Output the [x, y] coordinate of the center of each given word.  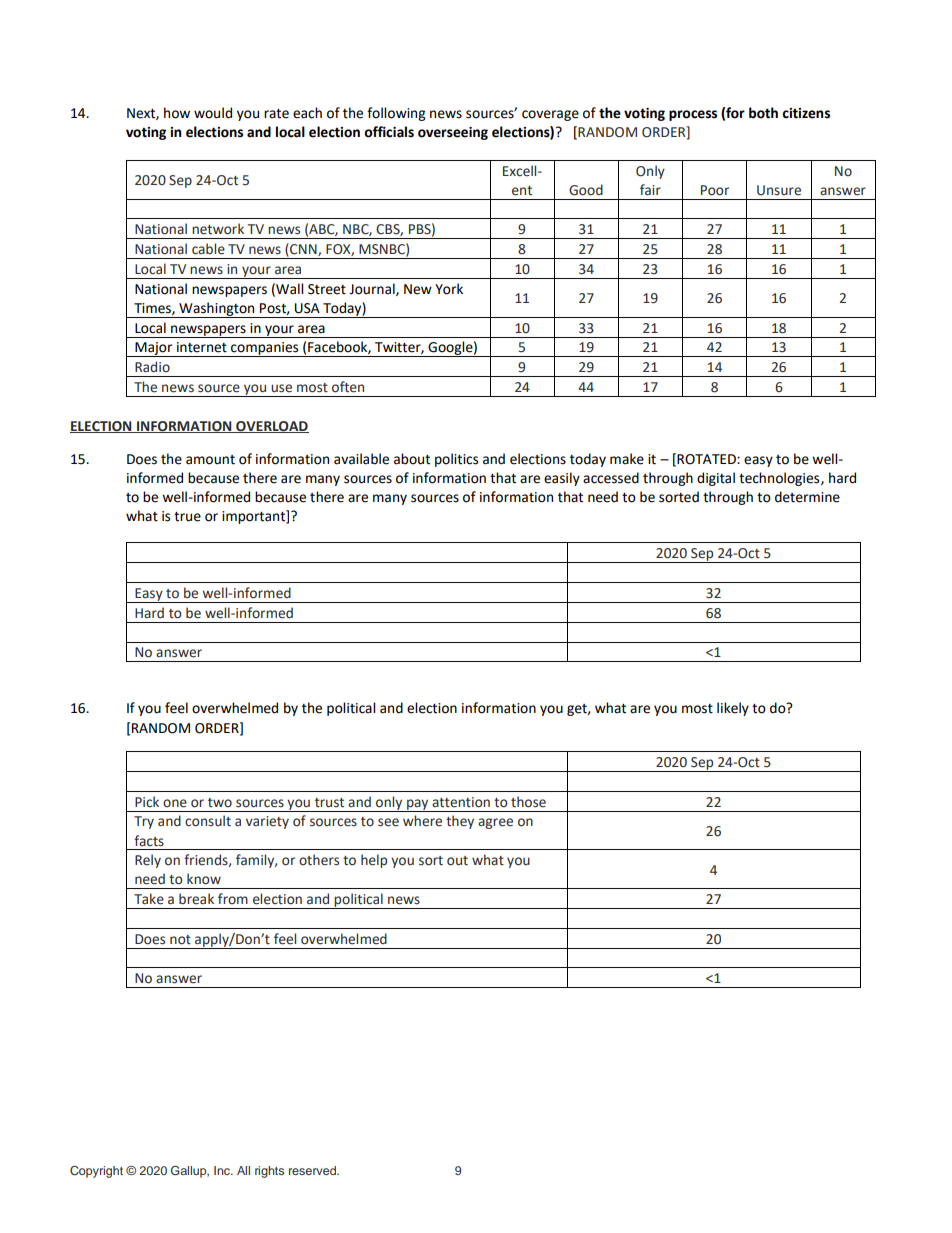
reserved [313, 1170]
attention [461, 802]
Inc [223, 1170]
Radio [152, 367]
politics [456, 460]
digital [716, 479]
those [528, 802]
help [374, 861]
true [187, 517]
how [177, 113]
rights [269, 1172]
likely [733, 709]
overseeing [453, 133]
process [693, 115]
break [196, 899]
